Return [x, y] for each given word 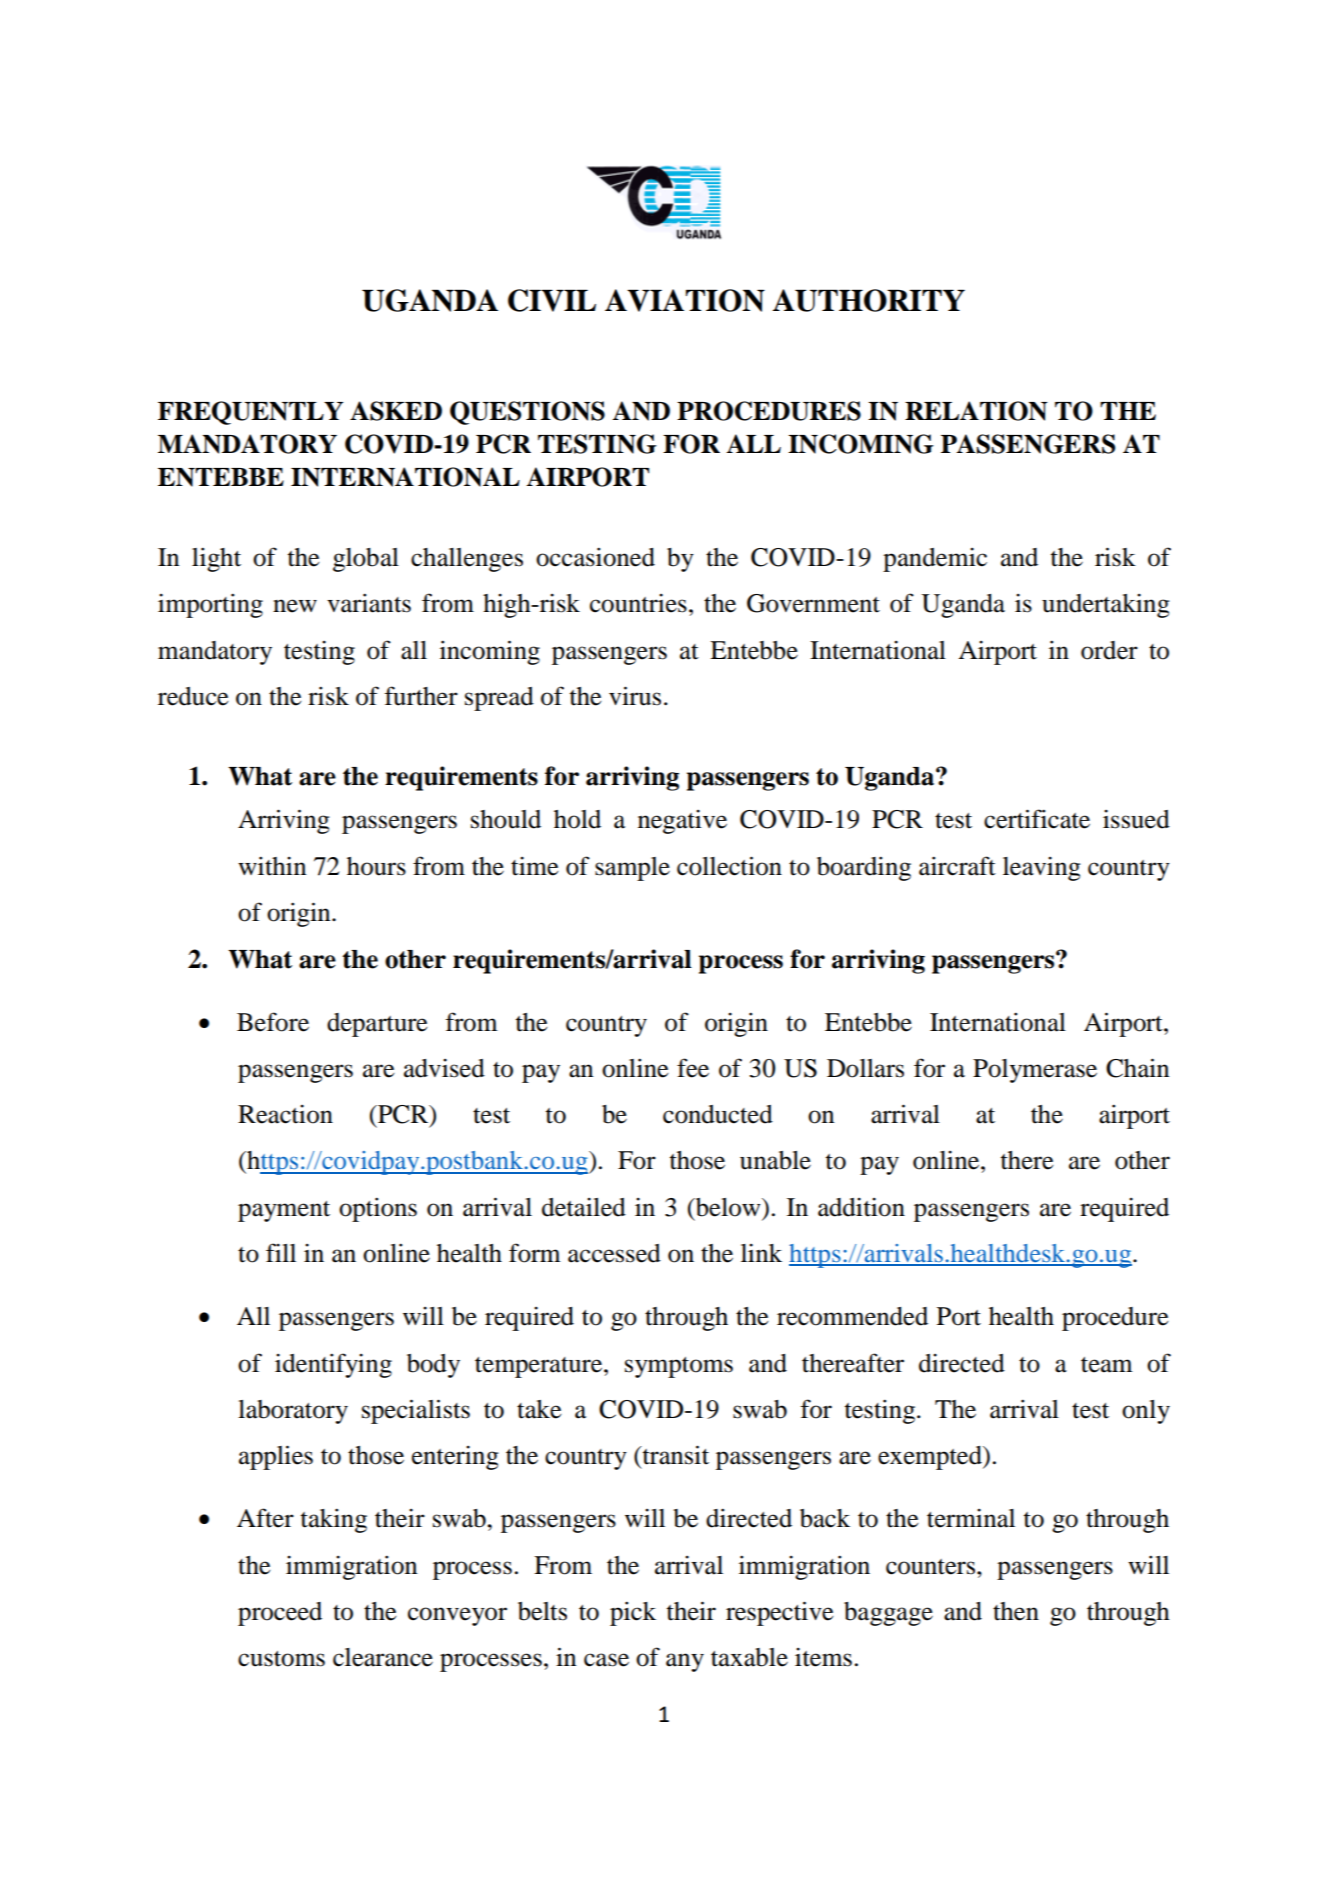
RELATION [976, 411]
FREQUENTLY [250, 413]
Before [273, 1022]
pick [633, 1613]
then [1016, 1611]
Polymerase [1035, 1071]
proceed [280, 1614]
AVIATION [685, 300]
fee [693, 1068]
